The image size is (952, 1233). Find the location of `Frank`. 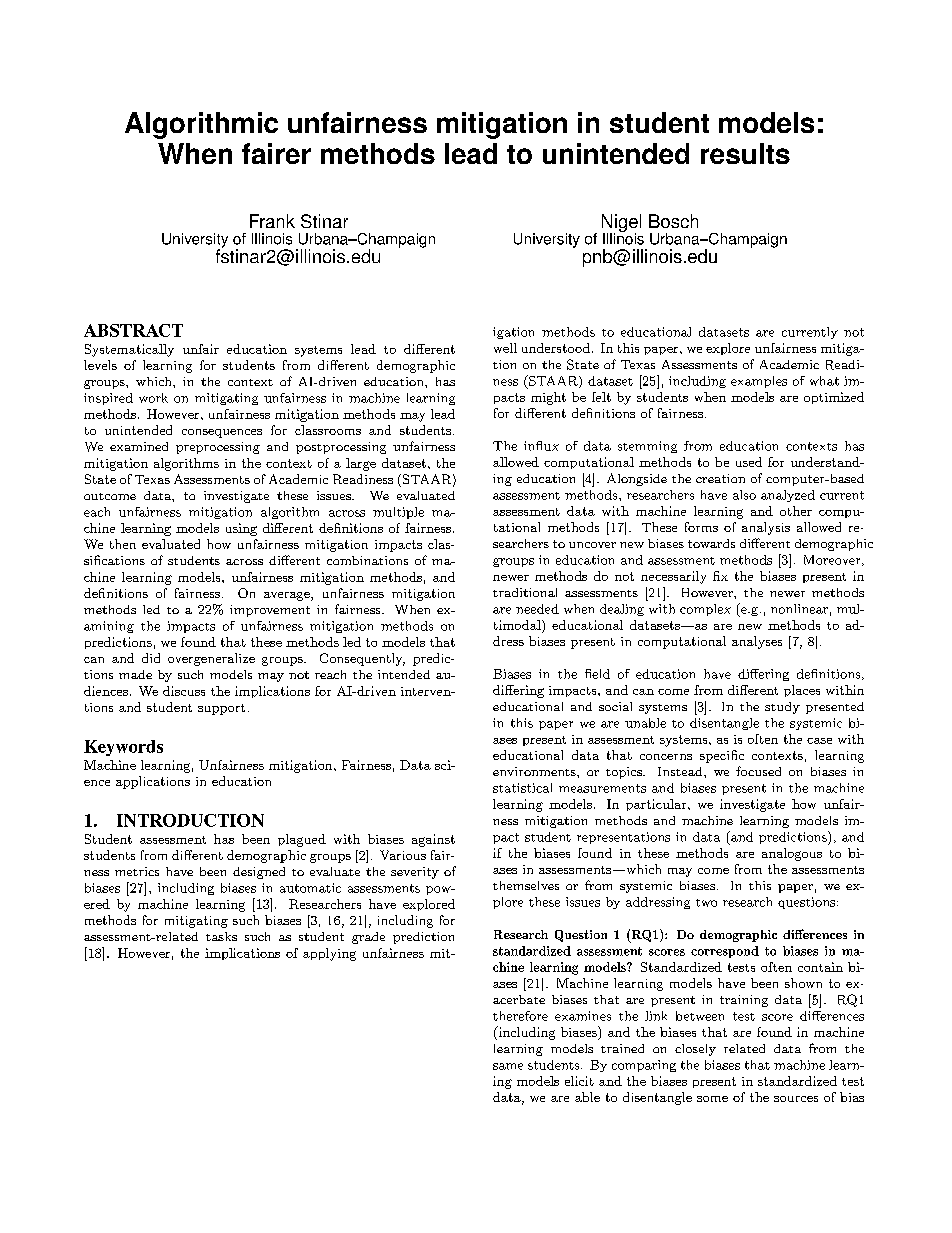

Frank is located at coordinates (272, 221).
